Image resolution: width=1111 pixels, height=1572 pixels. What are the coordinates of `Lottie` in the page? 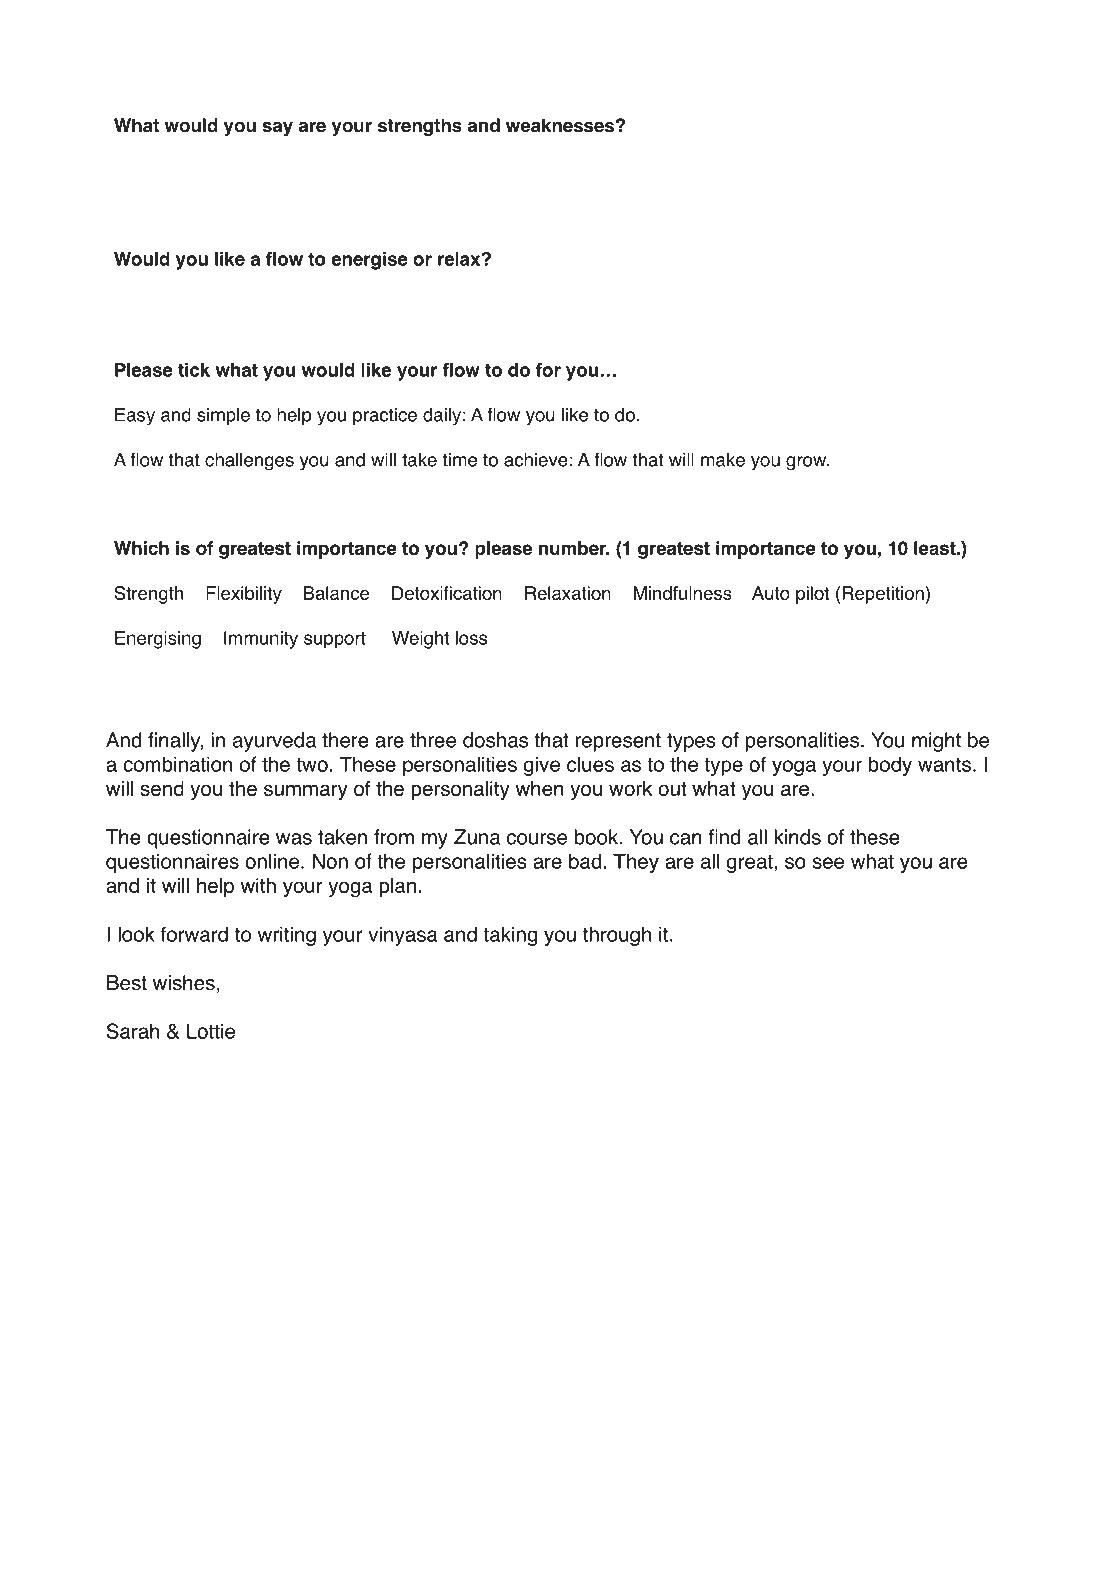 It's located at (211, 1031).
